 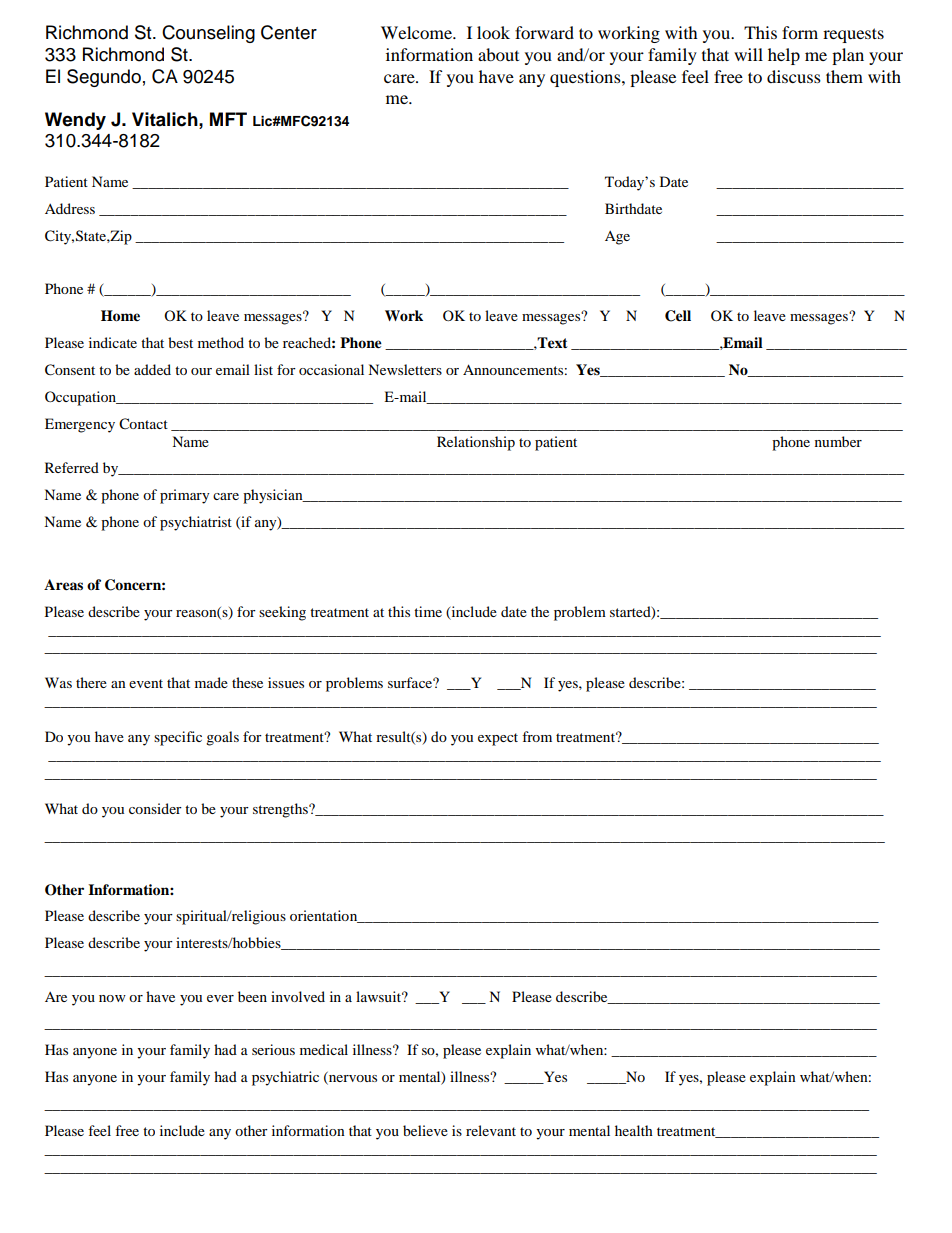 What do you see at coordinates (285, 1078) in the screenshot?
I see `psychiatric` at bounding box center [285, 1078].
